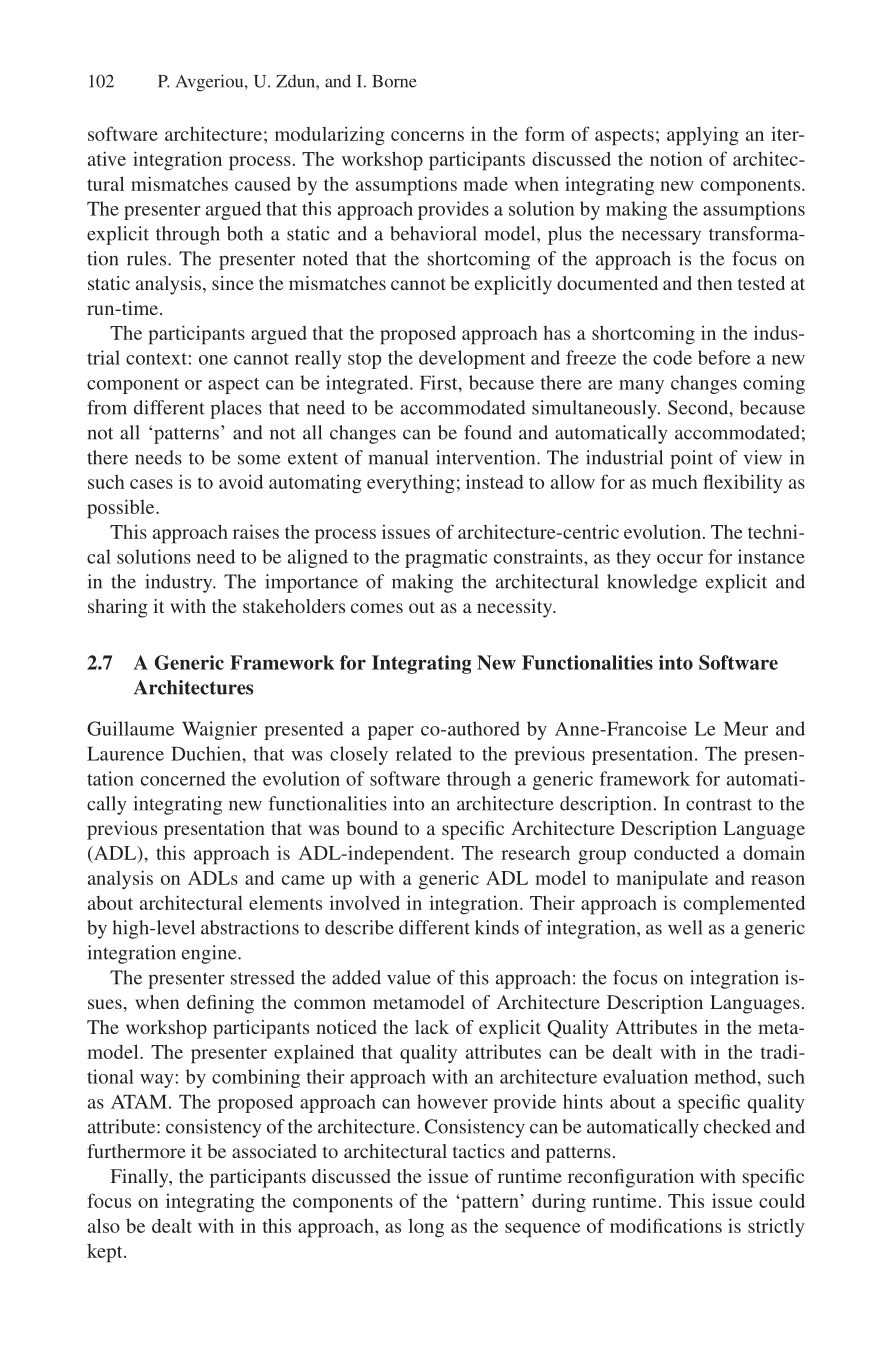 The image size is (893, 1372). Describe the element at coordinates (776, 1227) in the document. I see `strictly` at that location.
